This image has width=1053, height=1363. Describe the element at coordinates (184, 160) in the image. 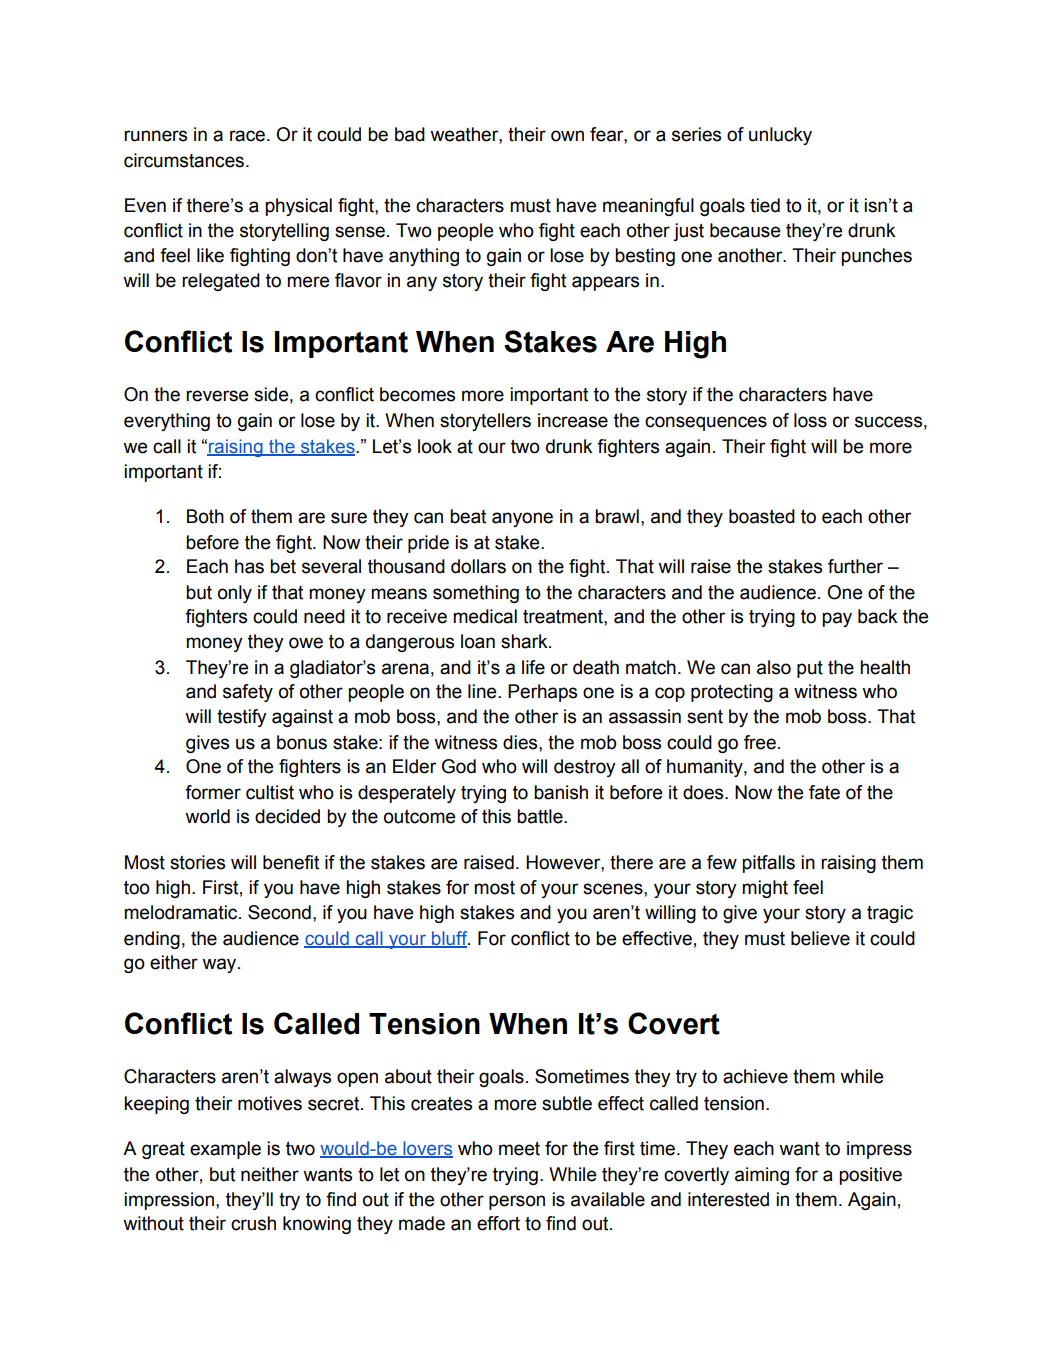

I see `circumstances` at that location.
